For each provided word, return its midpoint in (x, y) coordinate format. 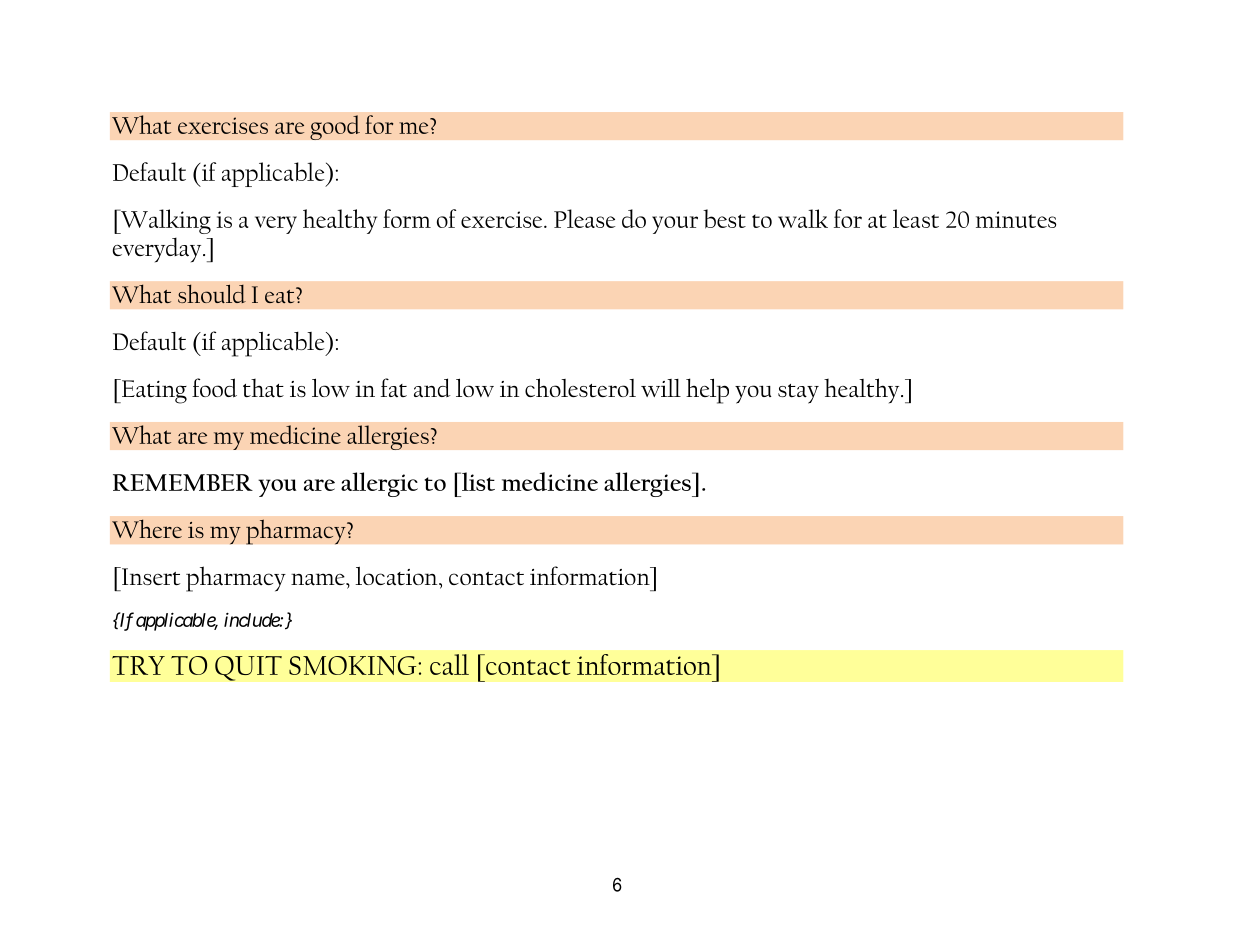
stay (798, 394)
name (319, 579)
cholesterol (580, 387)
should (212, 293)
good (335, 127)
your (675, 225)
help (707, 391)
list (477, 481)
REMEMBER (183, 482)
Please (584, 218)
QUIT (248, 668)
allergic (379, 484)
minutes (1016, 219)
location (397, 576)
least (916, 218)
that (263, 388)
